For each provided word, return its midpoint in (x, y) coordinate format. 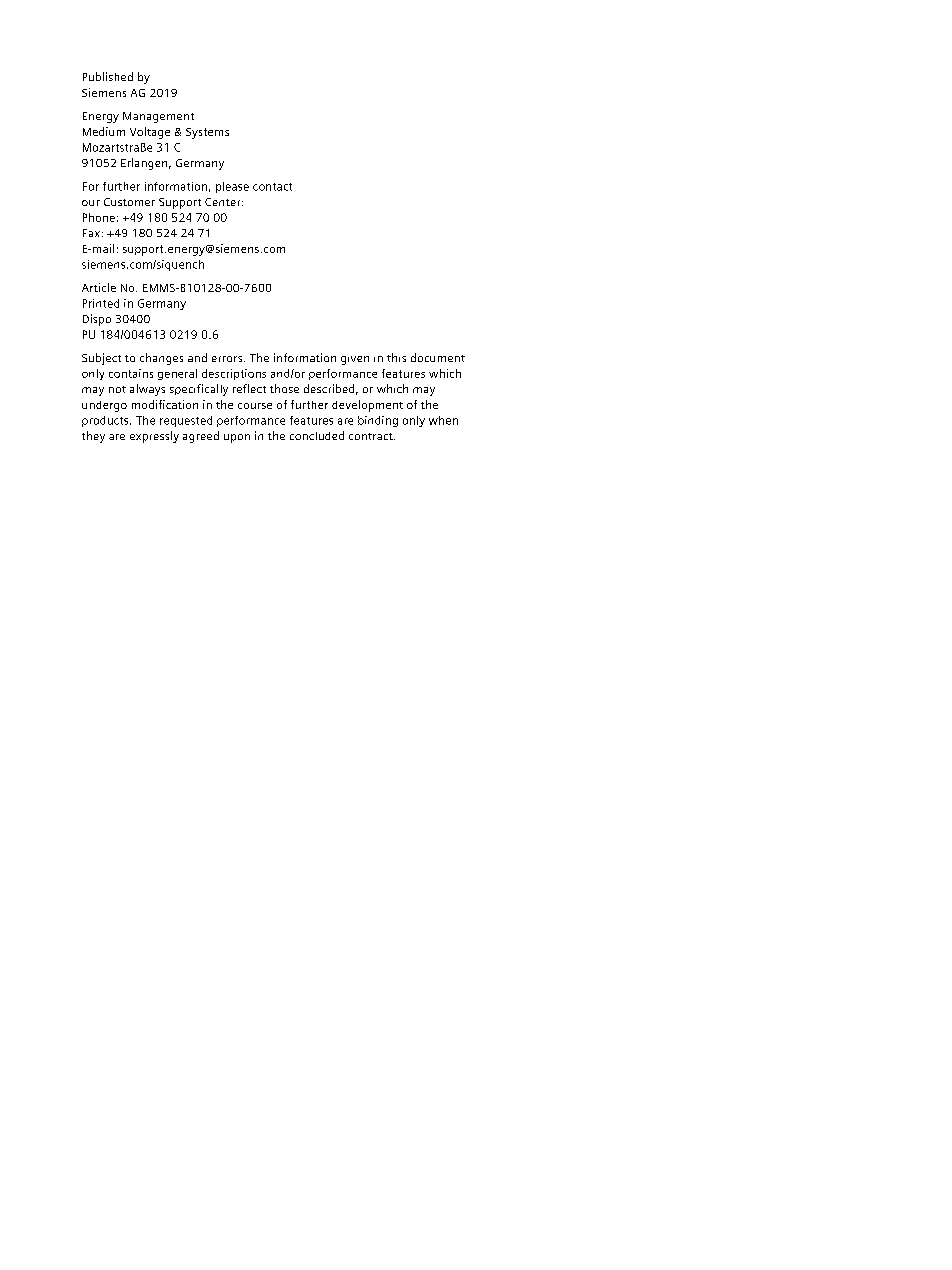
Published (108, 76)
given (355, 360)
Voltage (150, 133)
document (438, 357)
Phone (99, 217)
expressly (154, 437)
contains (131, 373)
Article (99, 287)
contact (272, 187)
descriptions (234, 374)
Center (224, 202)
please (232, 187)
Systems (207, 133)
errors (228, 359)
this (396, 357)
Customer (129, 202)
